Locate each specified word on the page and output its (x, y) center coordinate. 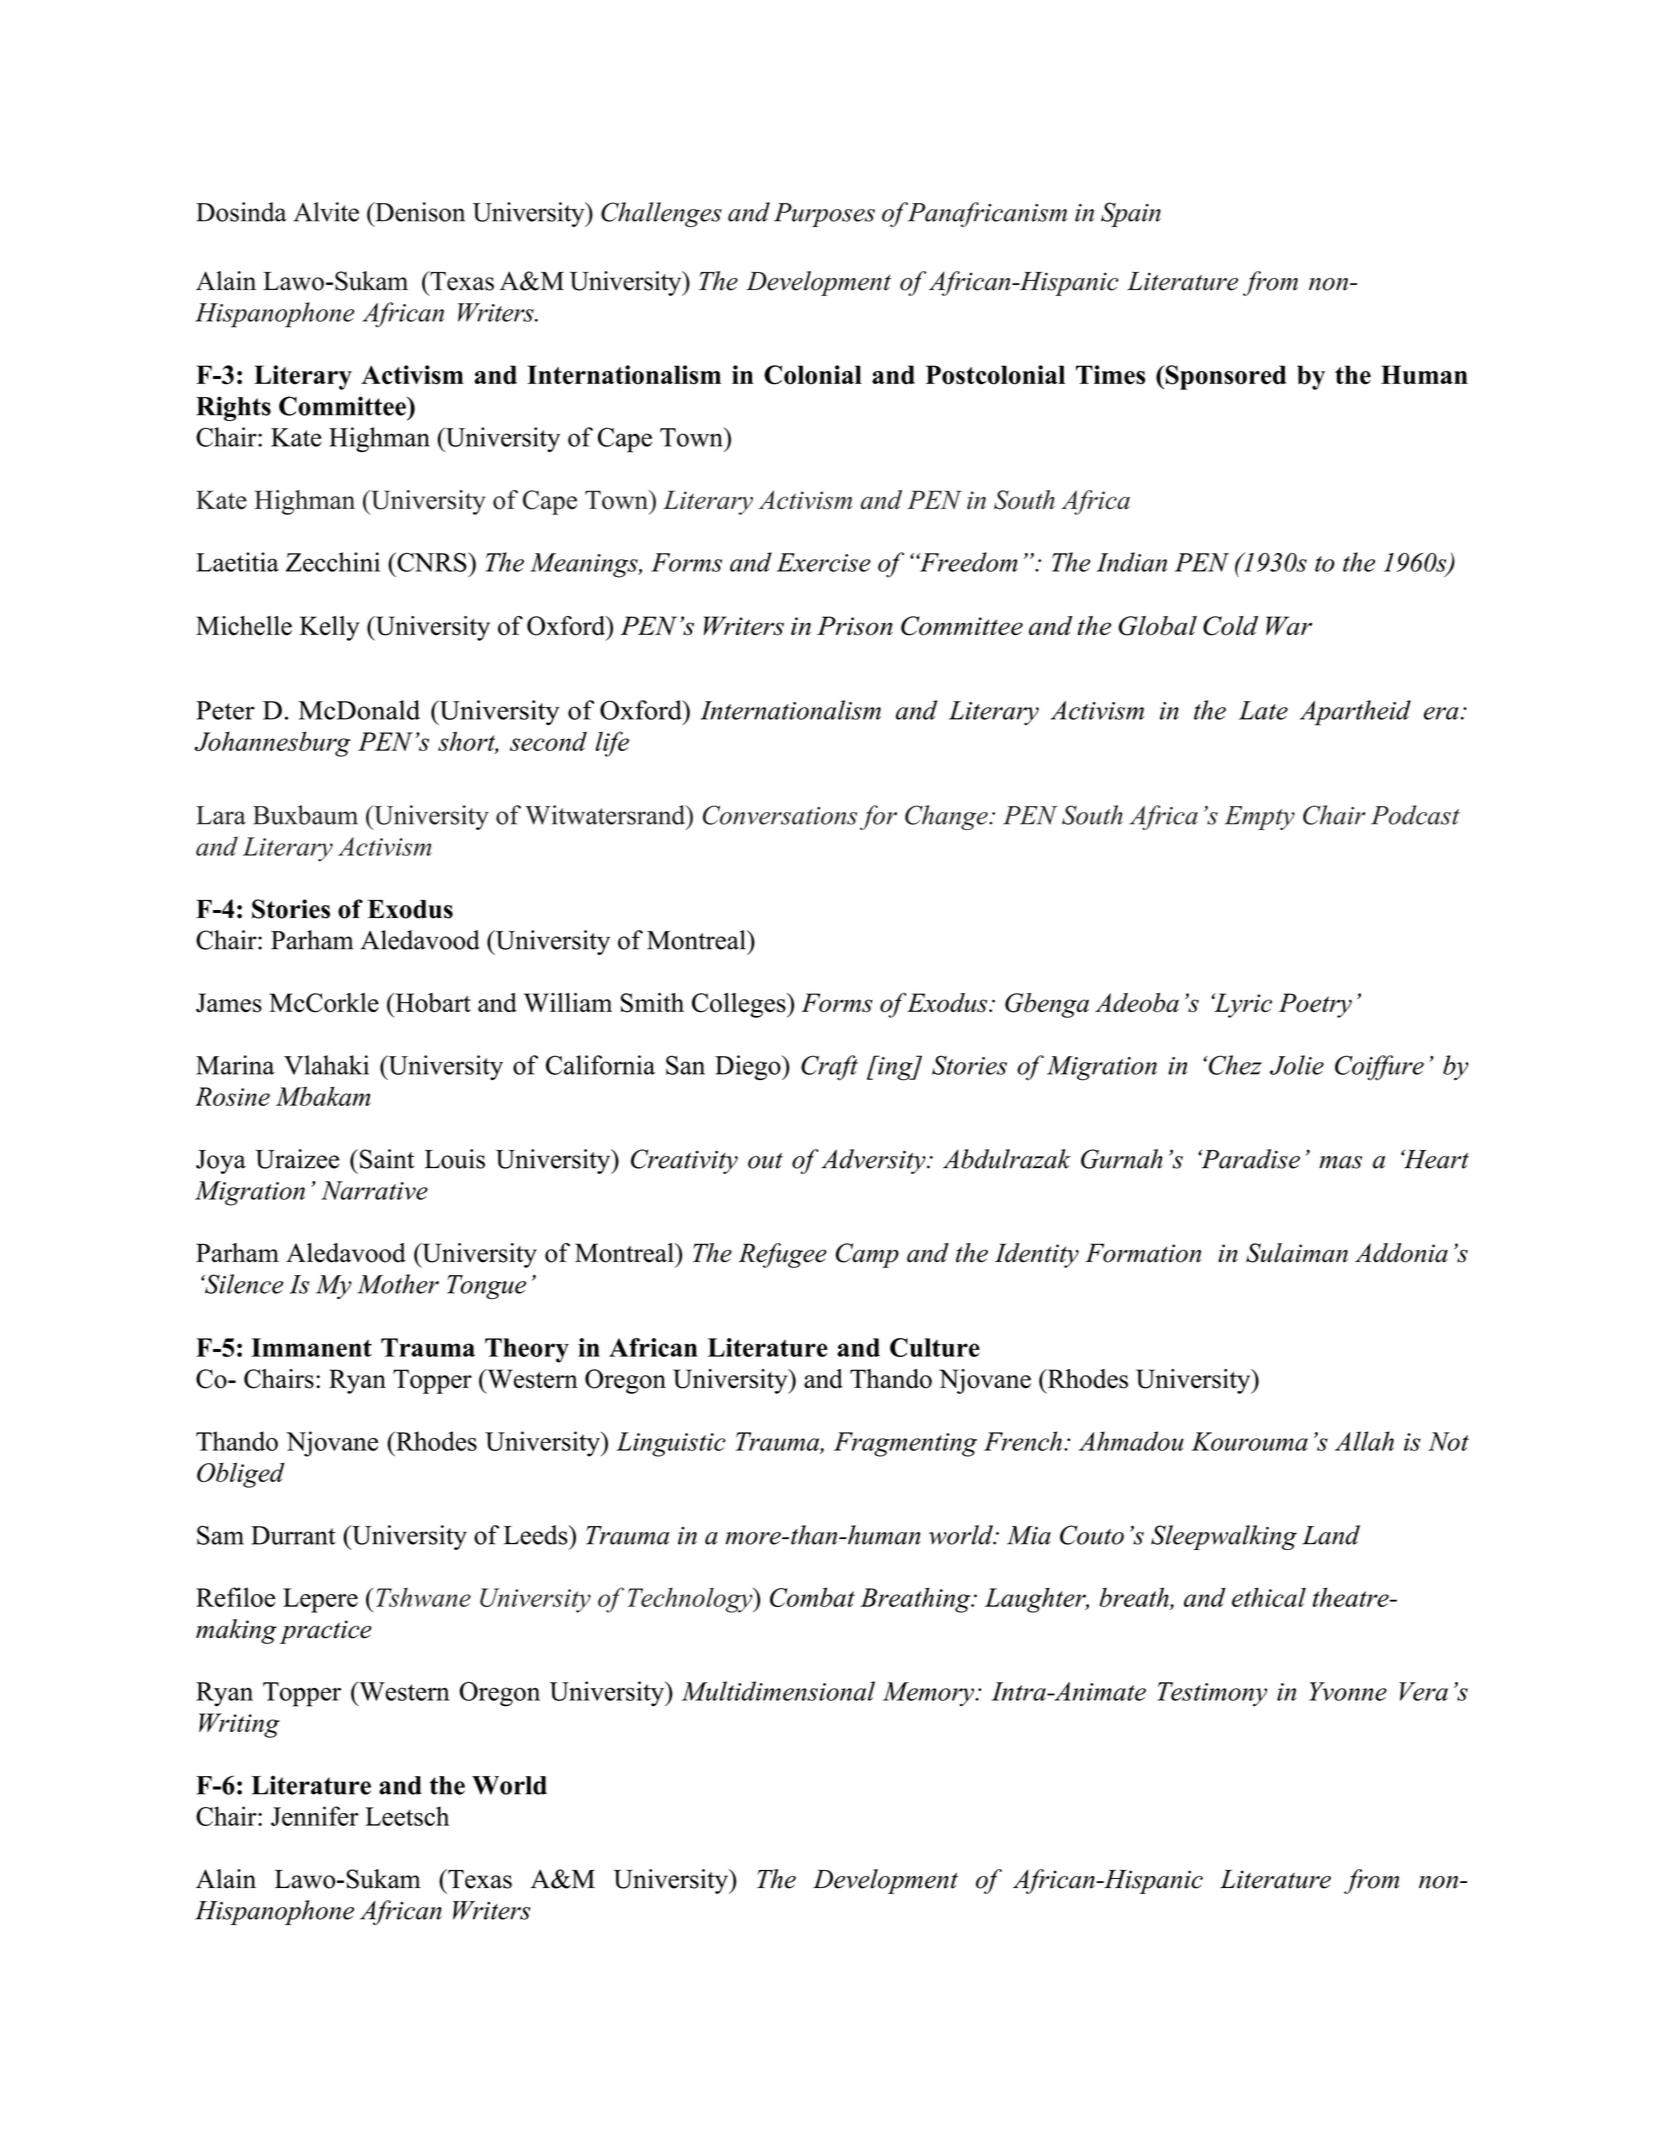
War (1289, 625)
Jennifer (315, 1816)
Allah (1364, 1441)
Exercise (824, 562)
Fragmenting (905, 1444)
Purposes (824, 215)
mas (1340, 1162)
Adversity (874, 1161)
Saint (387, 1159)
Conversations (780, 815)
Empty (1260, 818)
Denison (419, 212)
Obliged (241, 1475)
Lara (221, 815)
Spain (1131, 214)
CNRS (432, 562)
